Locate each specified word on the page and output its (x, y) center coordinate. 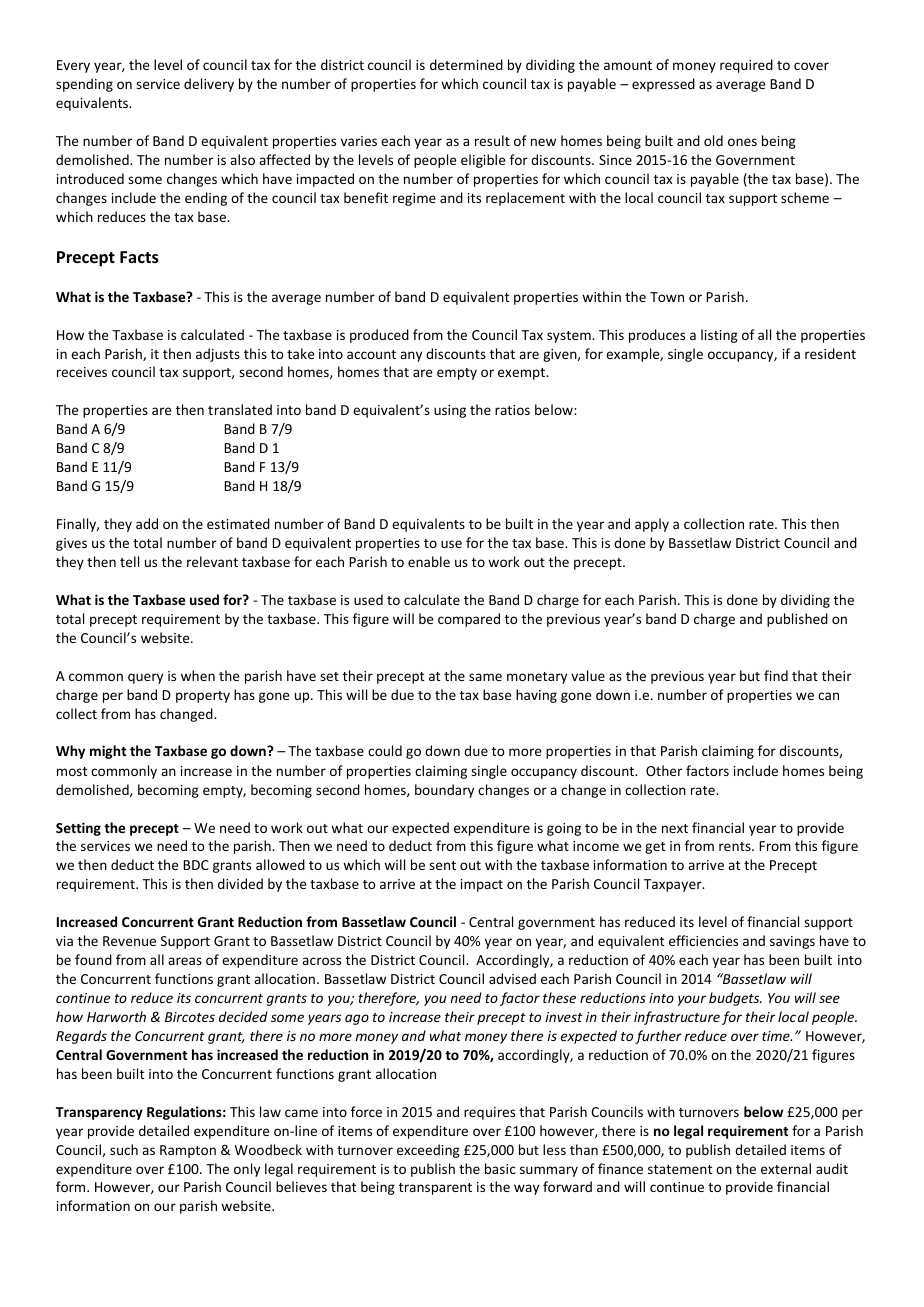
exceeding (428, 1151)
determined (466, 64)
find (776, 675)
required (746, 66)
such (124, 1149)
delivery (209, 85)
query (145, 678)
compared (469, 620)
